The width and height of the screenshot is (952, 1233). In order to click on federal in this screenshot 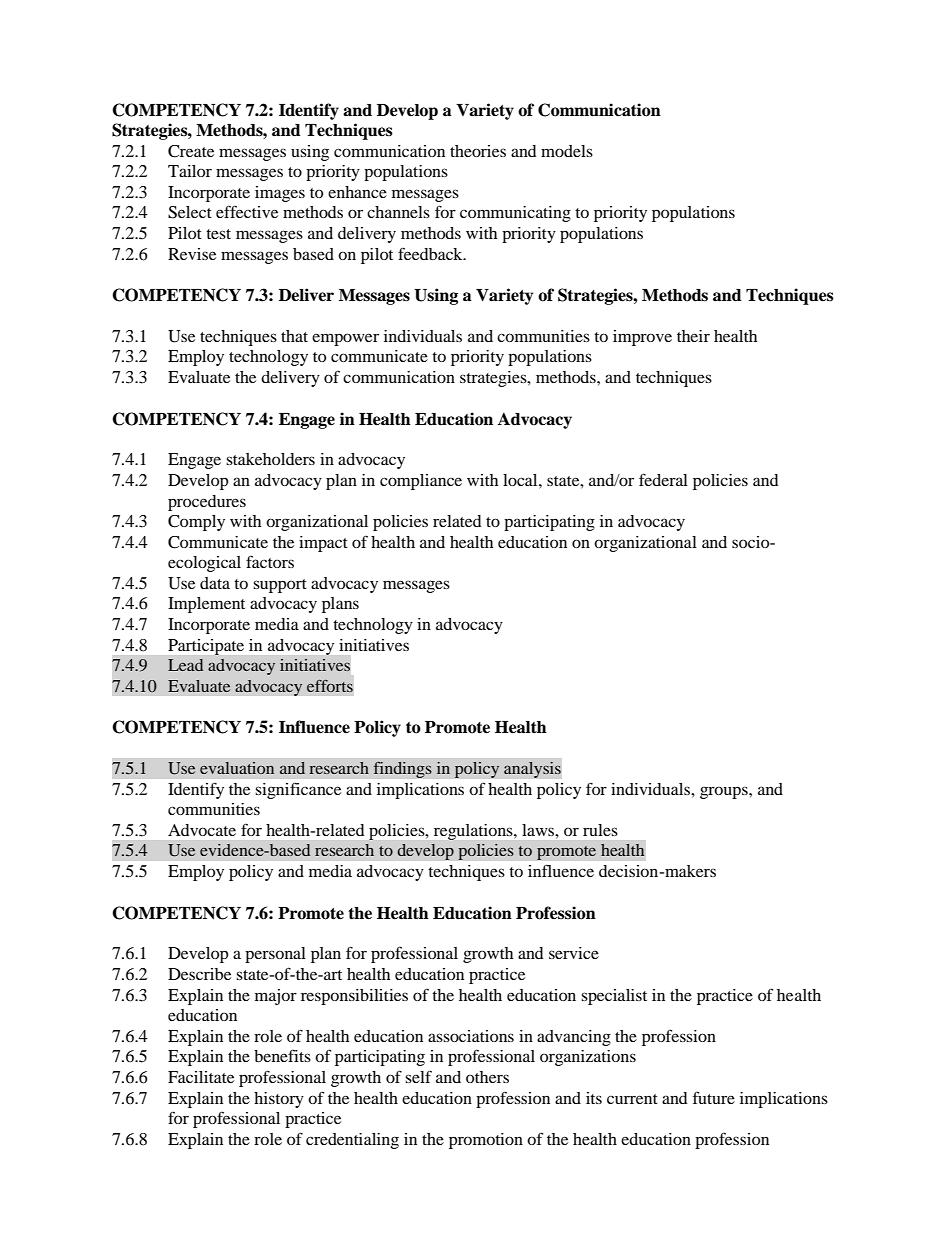, I will do `click(663, 479)`.
